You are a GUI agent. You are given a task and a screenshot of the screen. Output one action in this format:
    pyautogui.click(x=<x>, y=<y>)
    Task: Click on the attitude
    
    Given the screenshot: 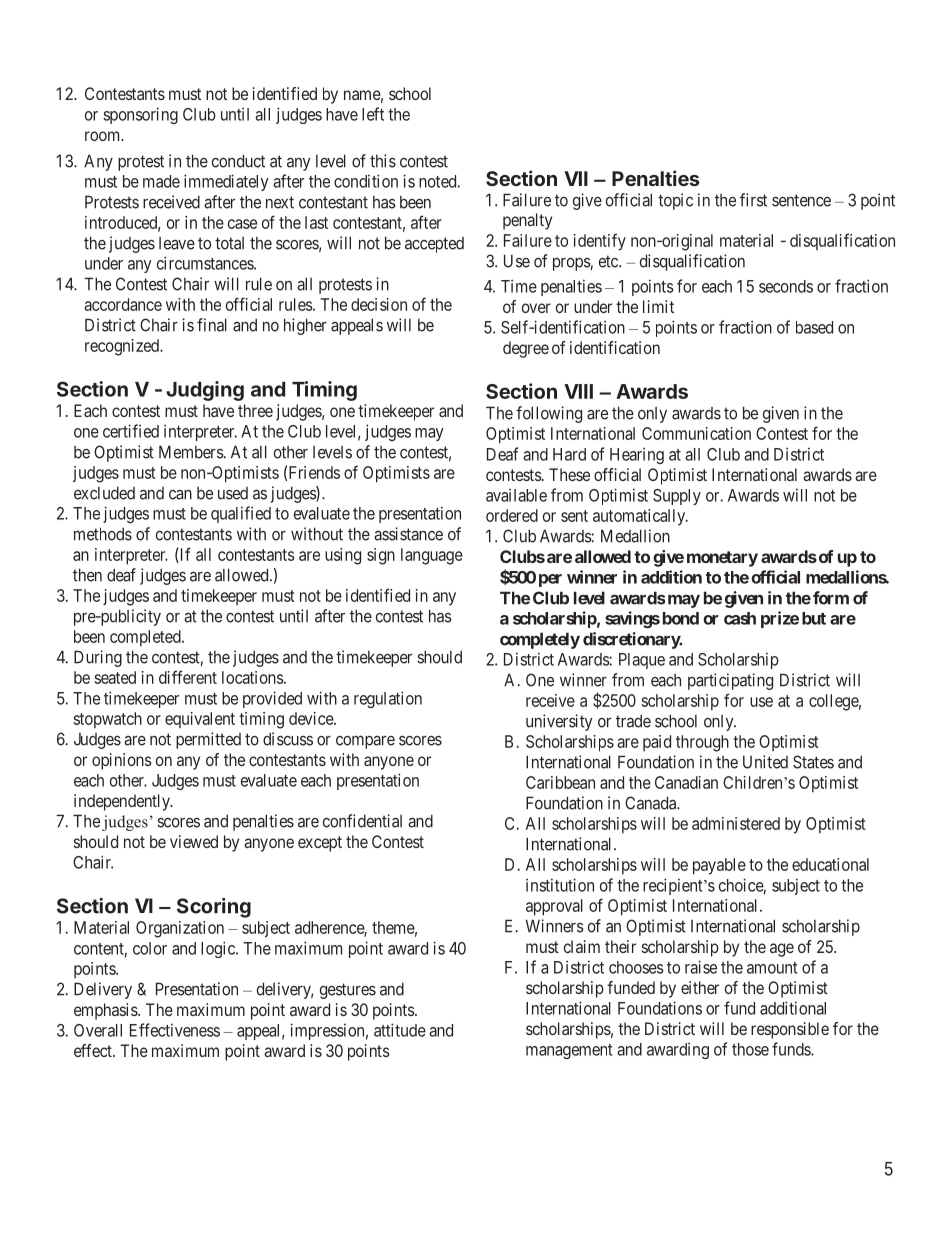 What is the action you would take?
    pyautogui.click(x=400, y=1030)
